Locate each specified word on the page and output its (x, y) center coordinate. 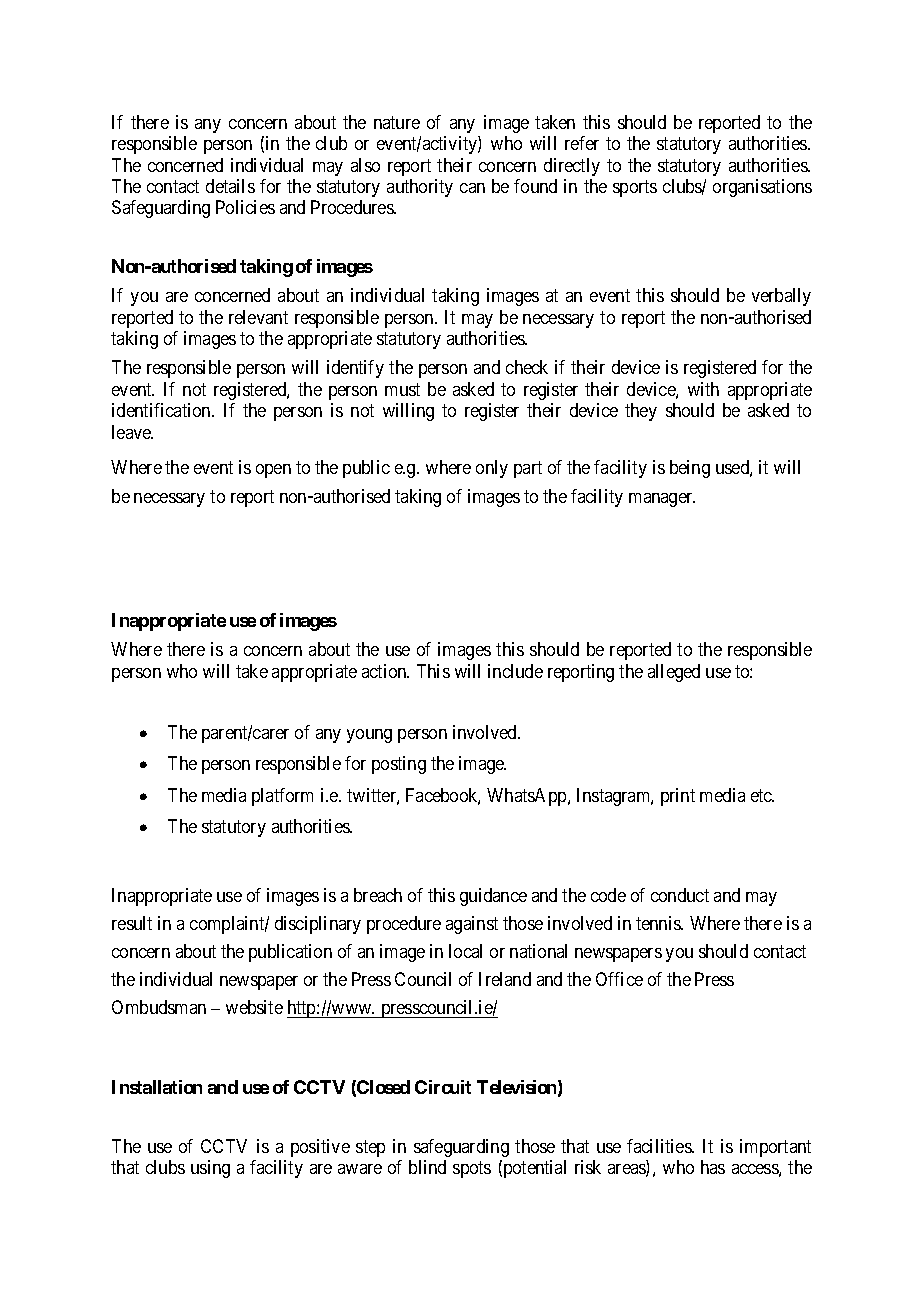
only (492, 469)
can (472, 188)
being (690, 469)
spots (472, 1169)
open (273, 471)
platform (282, 797)
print (678, 797)
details (230, 186)
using (210, 1169)
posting (399, 765)
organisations (762, 188)
